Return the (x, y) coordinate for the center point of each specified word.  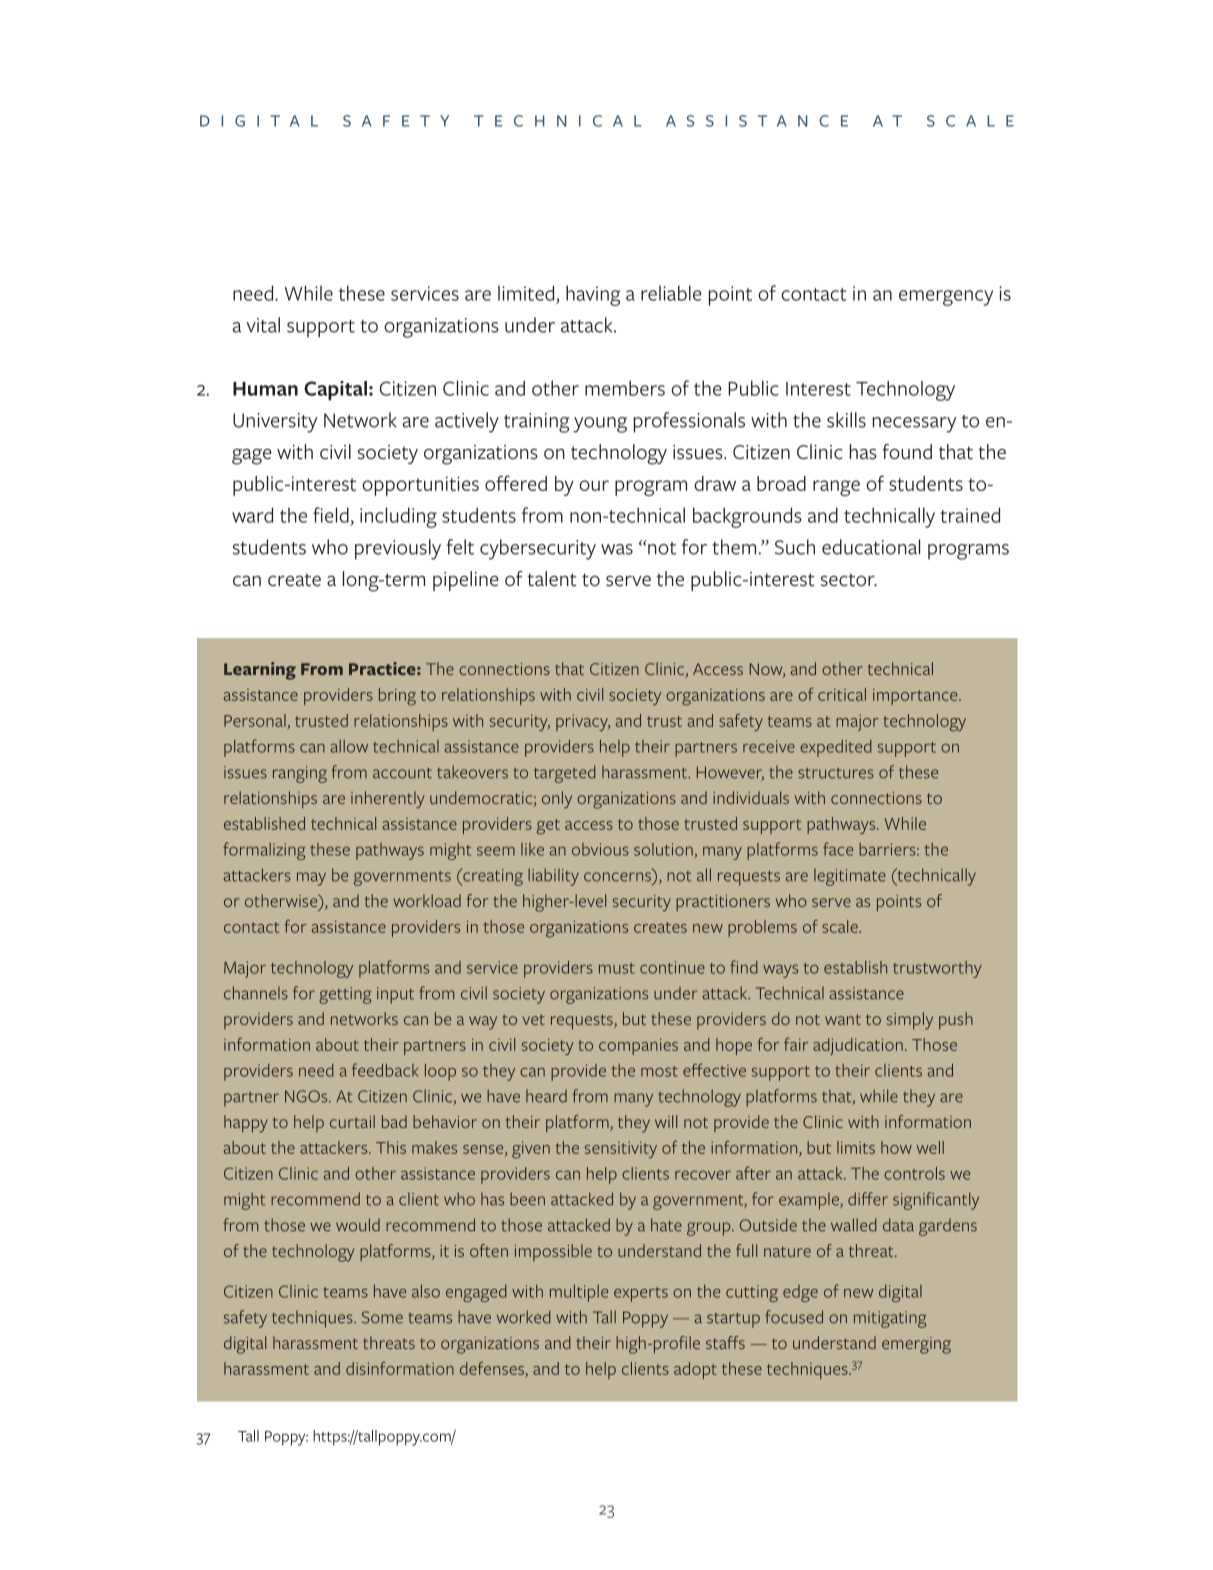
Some (382, 1317)
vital (263, 325)
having (593, 295)
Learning (260, 671)
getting (345, 995)
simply (910, 1021)
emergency (946, 298)
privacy (583, 722)
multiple (579, 1293)
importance (916, 696)
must (617, 968)
